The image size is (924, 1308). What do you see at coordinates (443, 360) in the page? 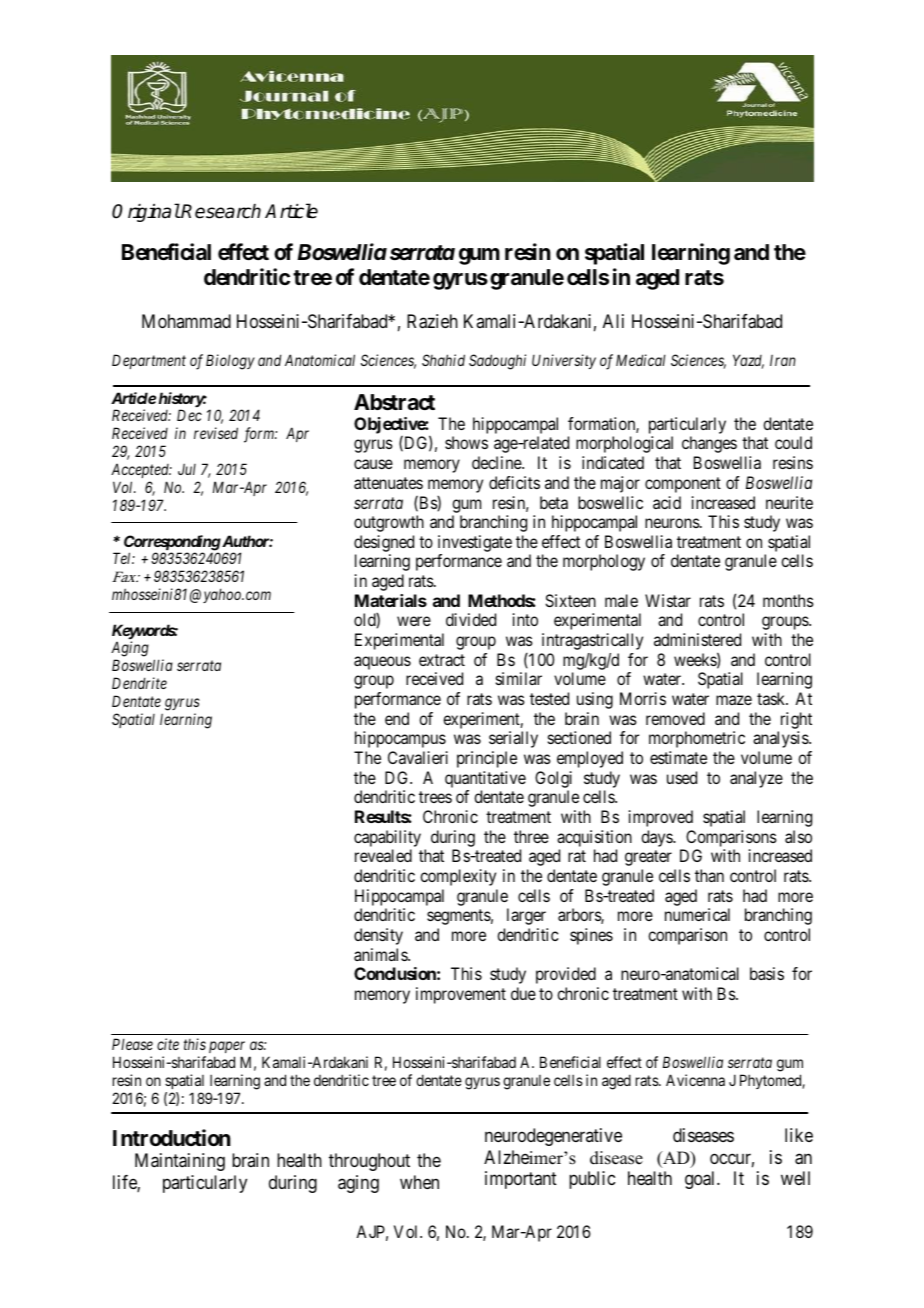
I see `Shahid` at bounding box center [443, 360].
